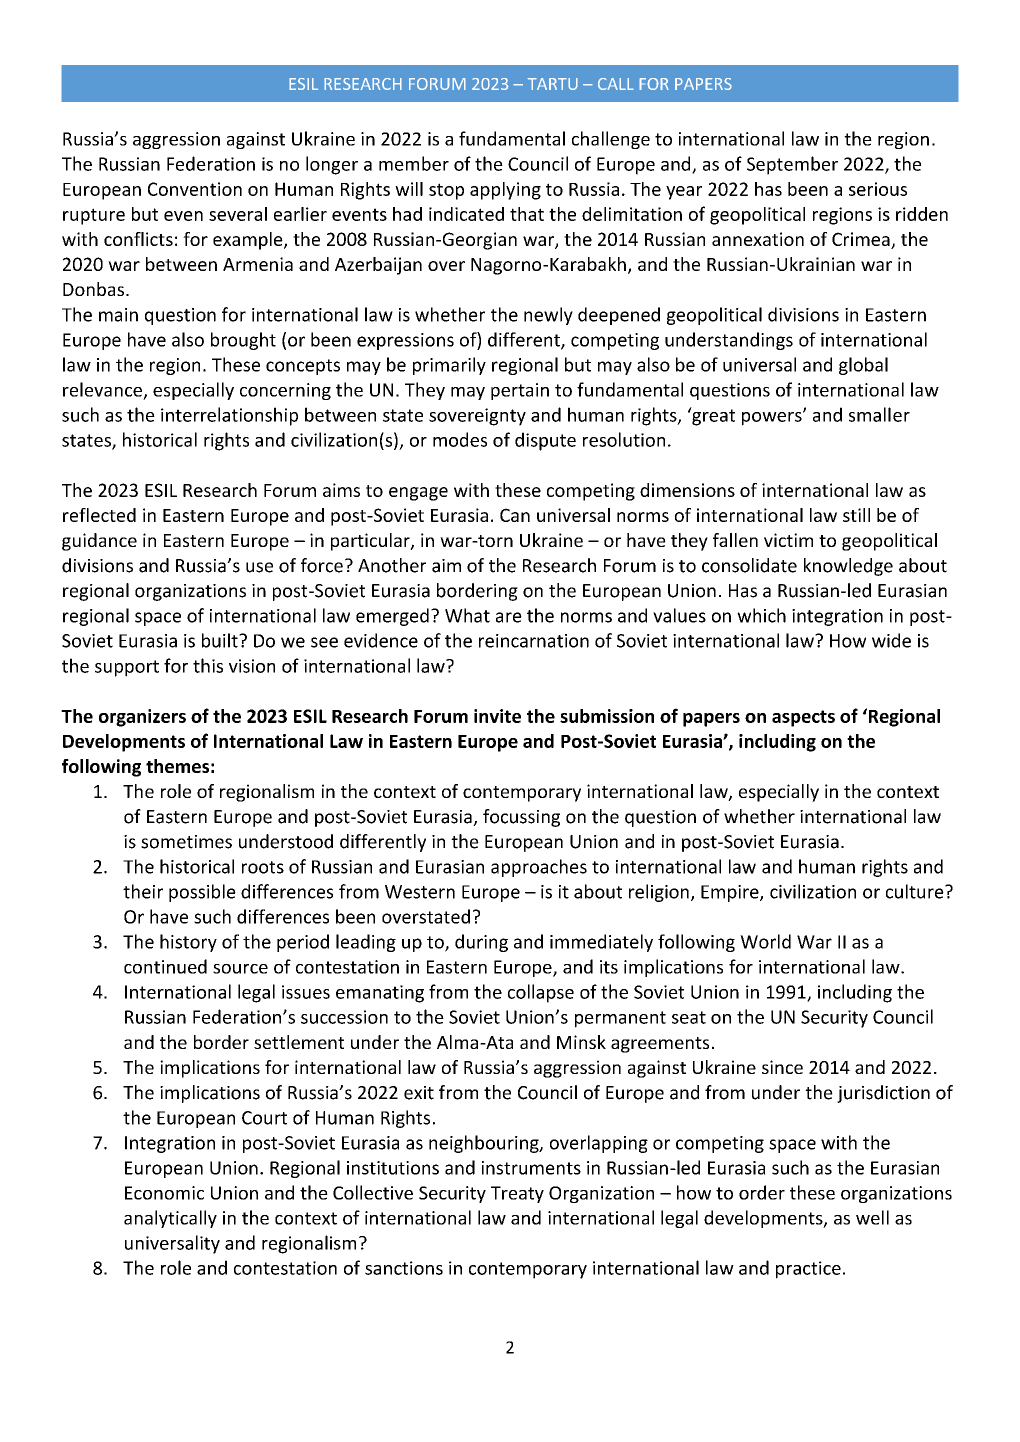 Image resolution: width=1020 pixels, height=1442 pixels. I want to click on aspects, so click(803, 718).
